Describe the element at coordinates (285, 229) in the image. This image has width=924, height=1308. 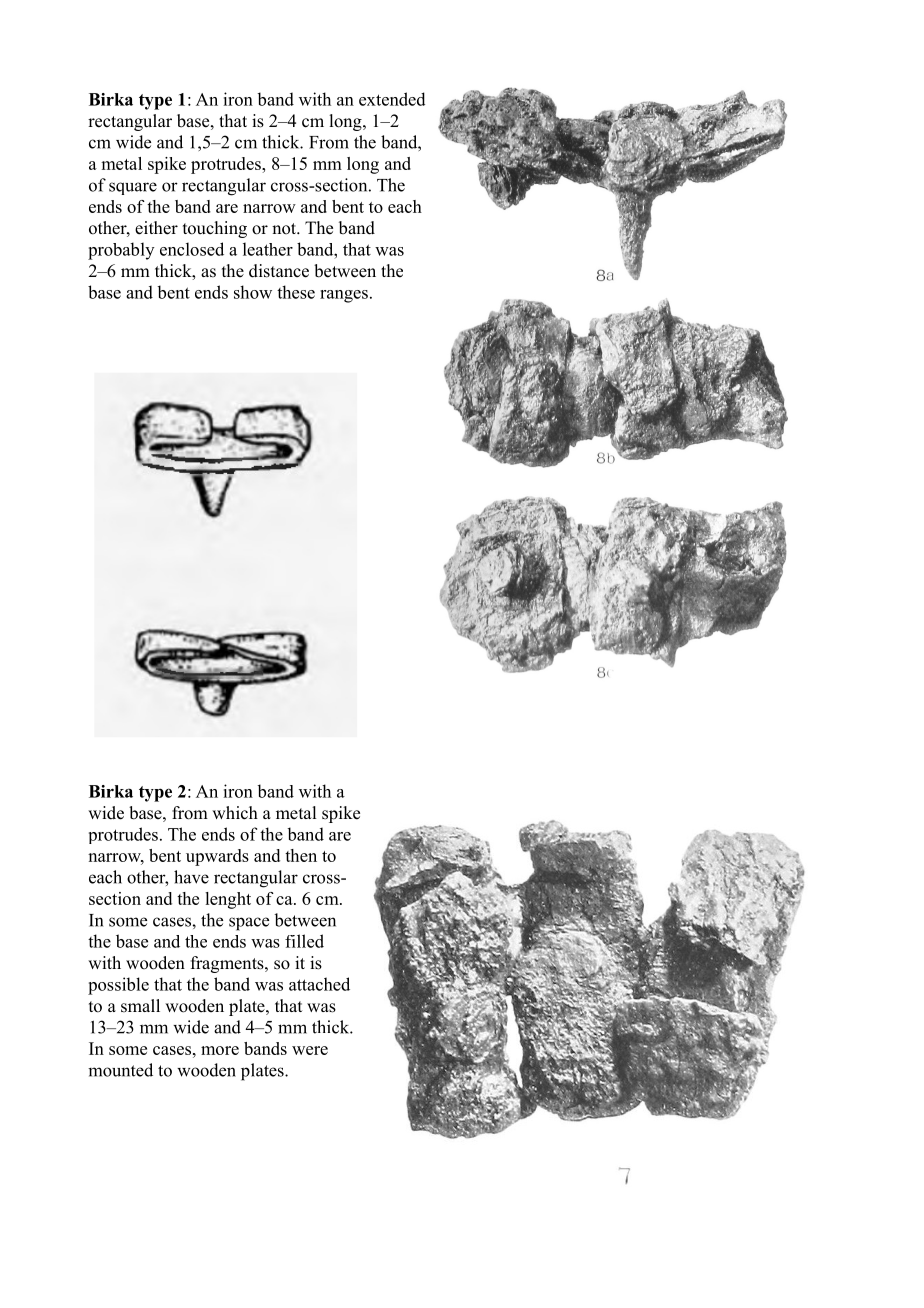
I see `not` at that location.
